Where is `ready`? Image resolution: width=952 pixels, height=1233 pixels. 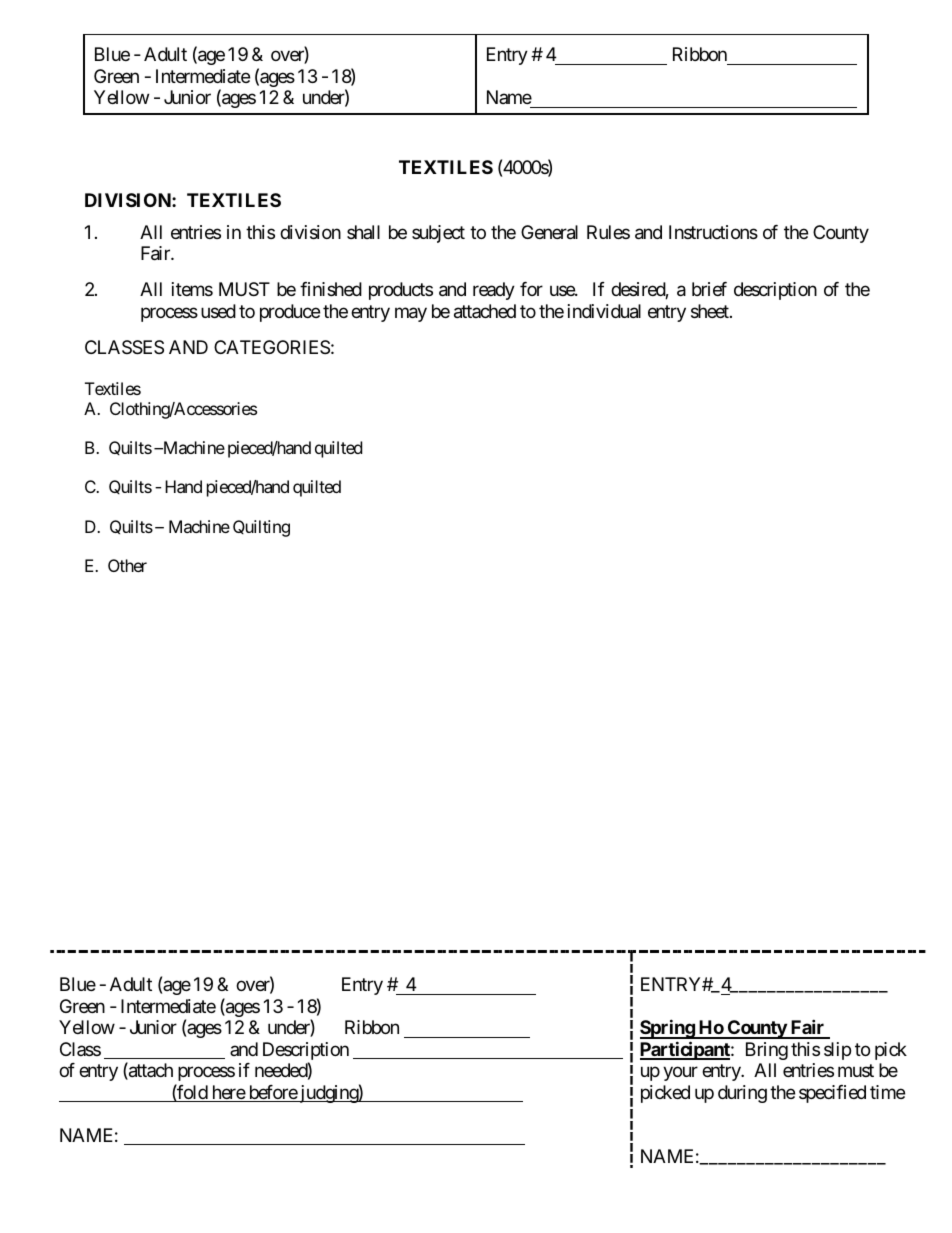 ready is located at coordinates (494, 291).
